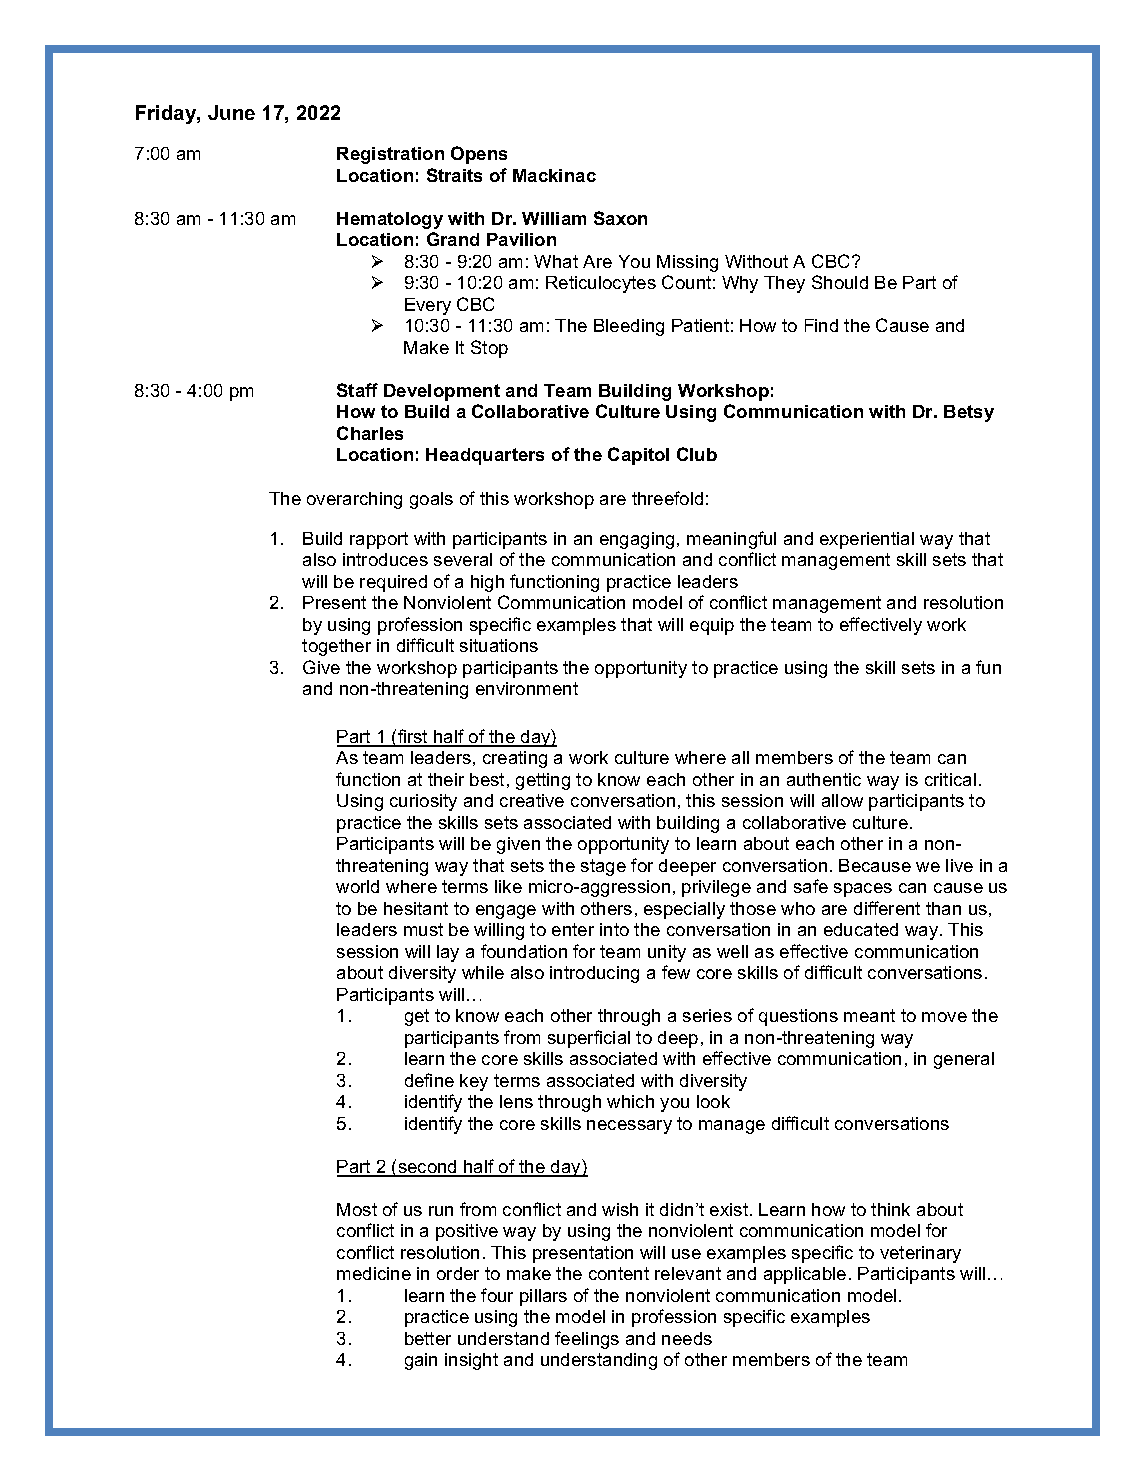 The width and height of the document is (1145, 1481). What do you see at coordinates (357, 886) in the document?
I see `world` at bounding box center [357, 886].
